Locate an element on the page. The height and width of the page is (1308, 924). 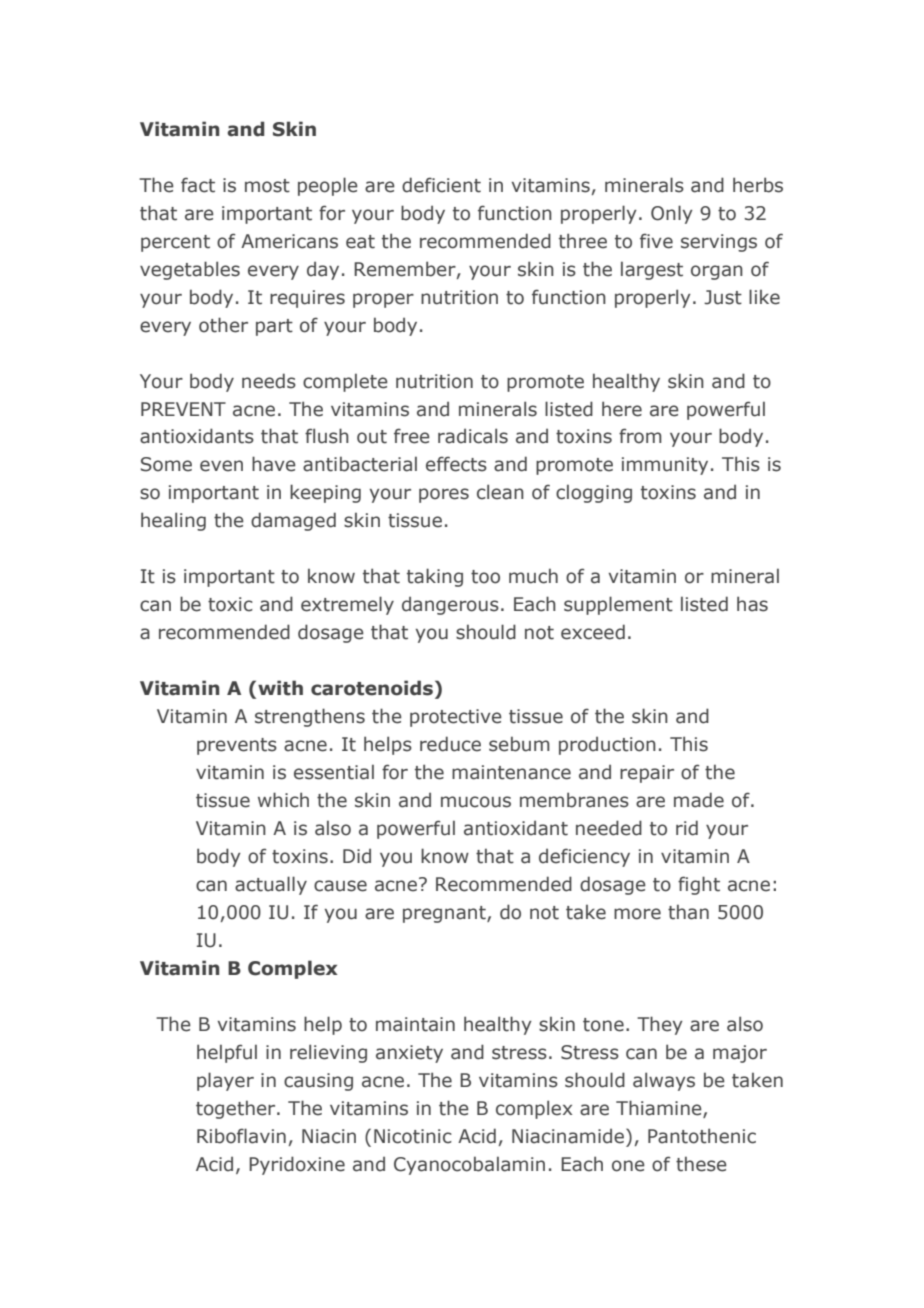
Riboflavin is located at coordinates (241, 1136).
